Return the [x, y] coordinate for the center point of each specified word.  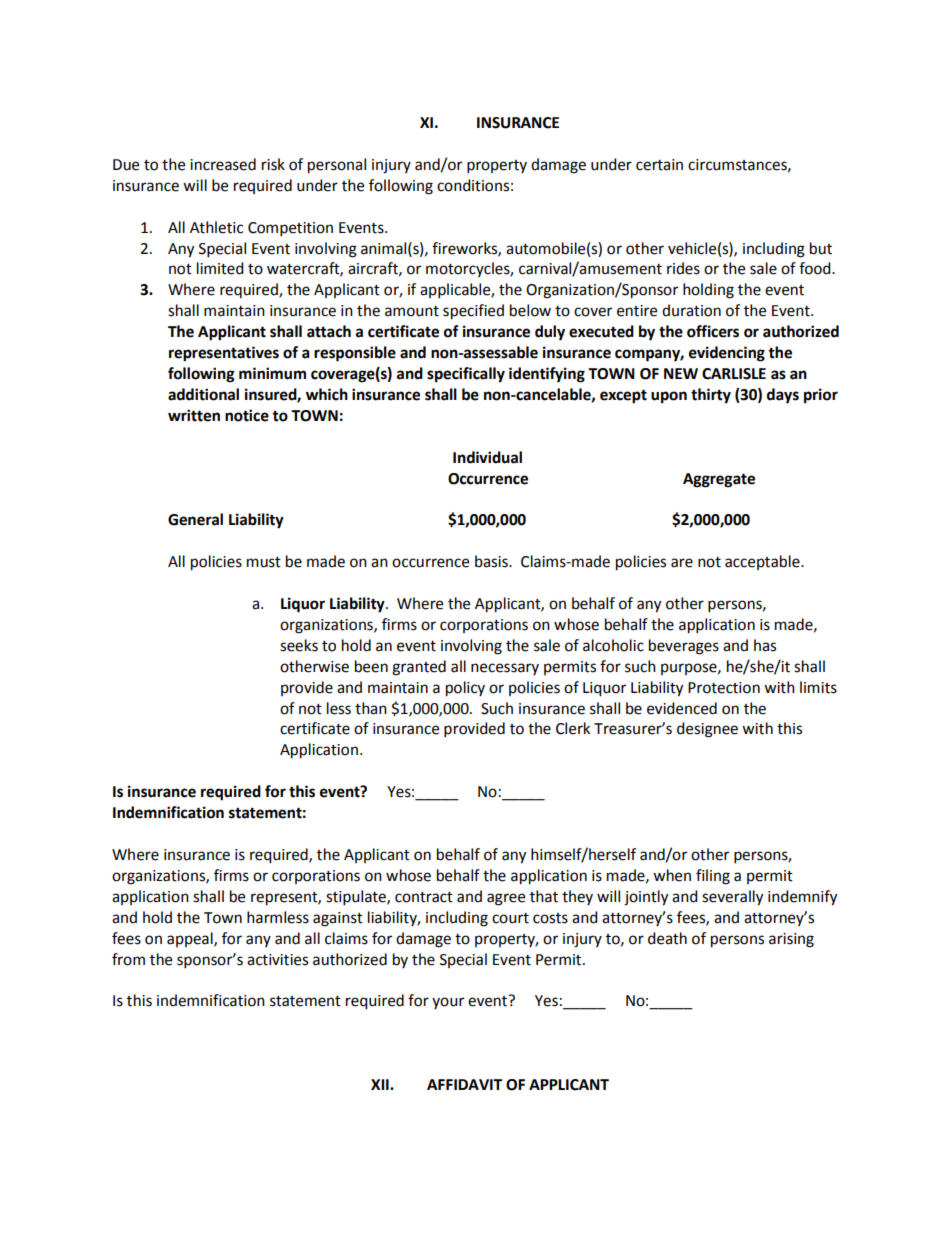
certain [659, 165]
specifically [466, 375]
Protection [724, 688]
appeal [191, 939]
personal [337, 166]
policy [465, 689]
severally [732, 898]
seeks [299, 645]
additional [203, 394]
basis [492, 561]
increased [223, 164]
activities [277, 960]
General [195, 519]
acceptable [763, 562]
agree [506, 899]
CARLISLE [734, 374]
